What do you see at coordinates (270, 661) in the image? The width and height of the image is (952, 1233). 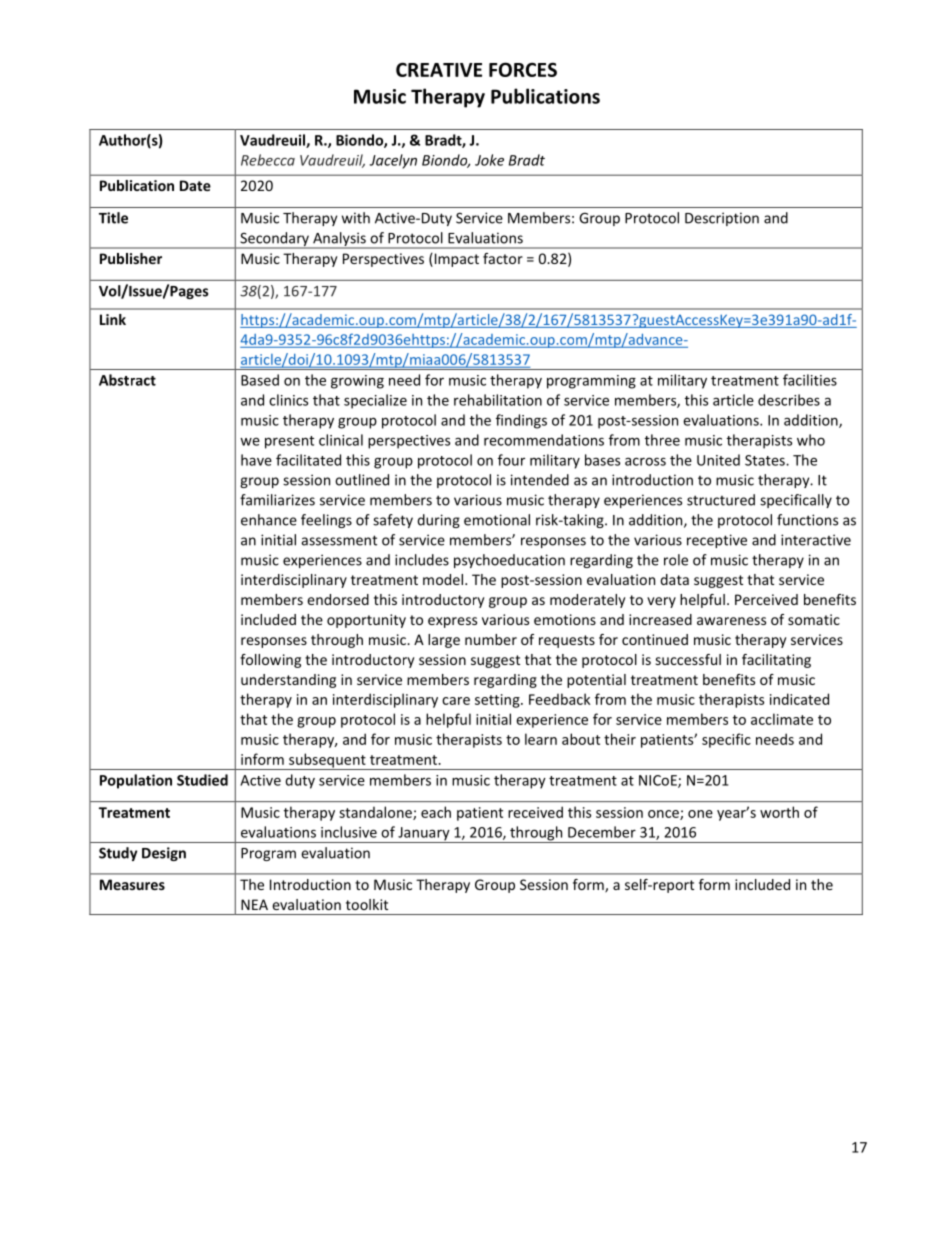 I see `following` at bounding box center [270, 661].
